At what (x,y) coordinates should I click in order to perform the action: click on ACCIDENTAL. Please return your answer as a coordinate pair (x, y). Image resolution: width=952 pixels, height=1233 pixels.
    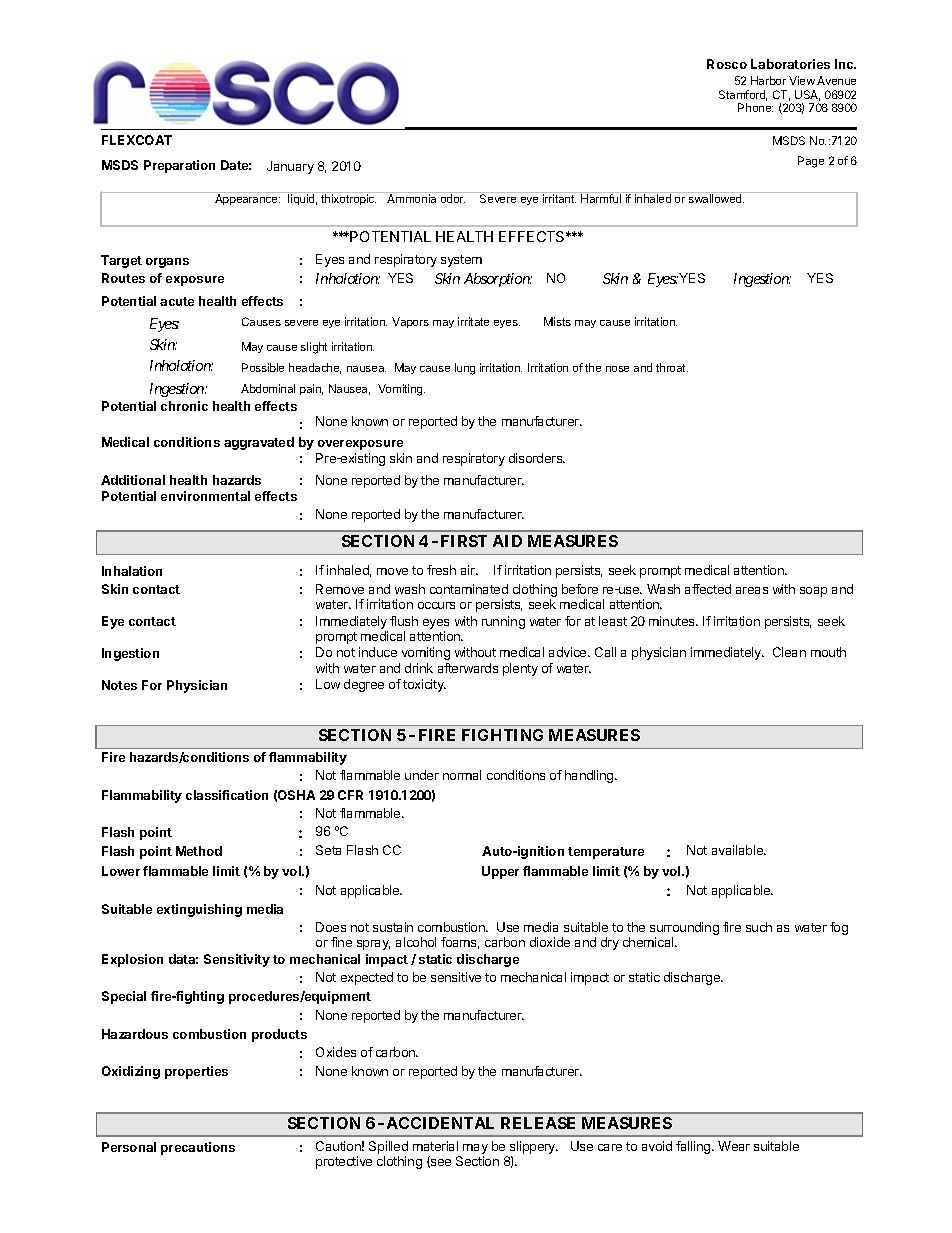
    Looking at the image, I should click on (440, 1123).
